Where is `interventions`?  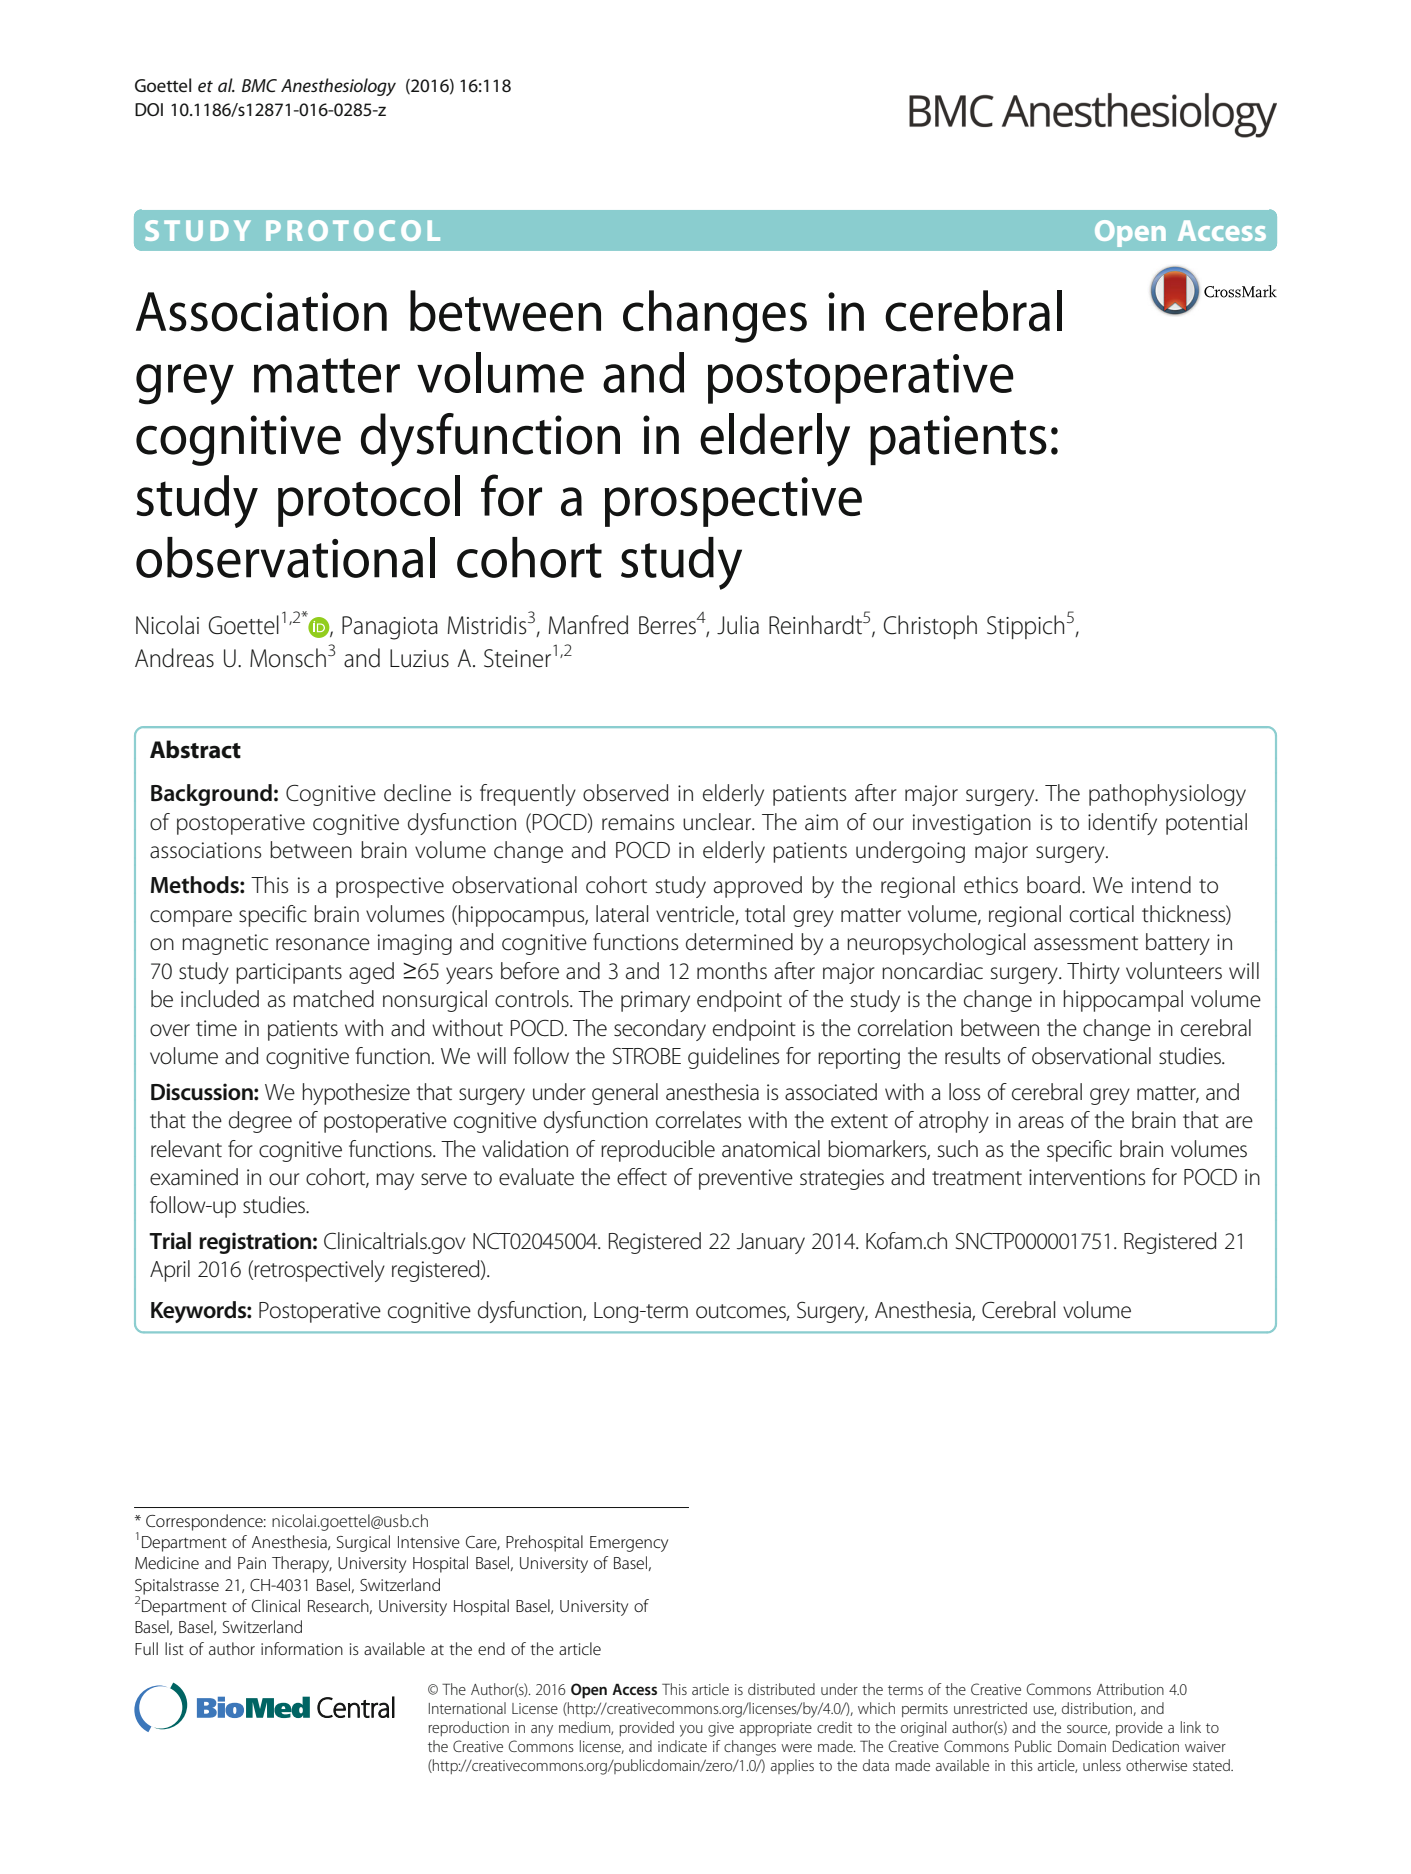
interventions is located at coordinates (1087, 1177).
